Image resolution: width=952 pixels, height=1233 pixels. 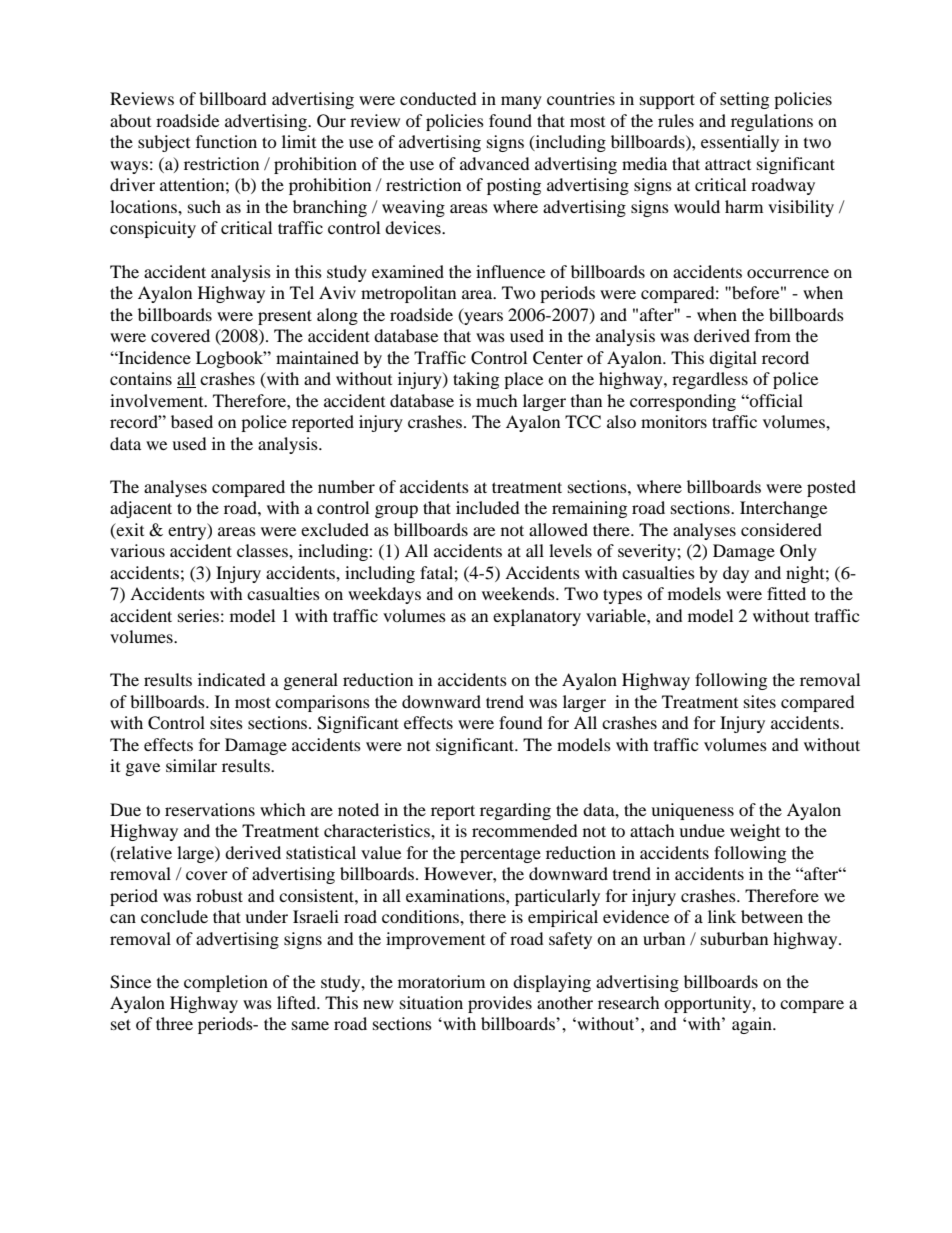 What do you see at coordinates (263, 550) in the page?
I see `classes` at bounding box center [263, 550].
